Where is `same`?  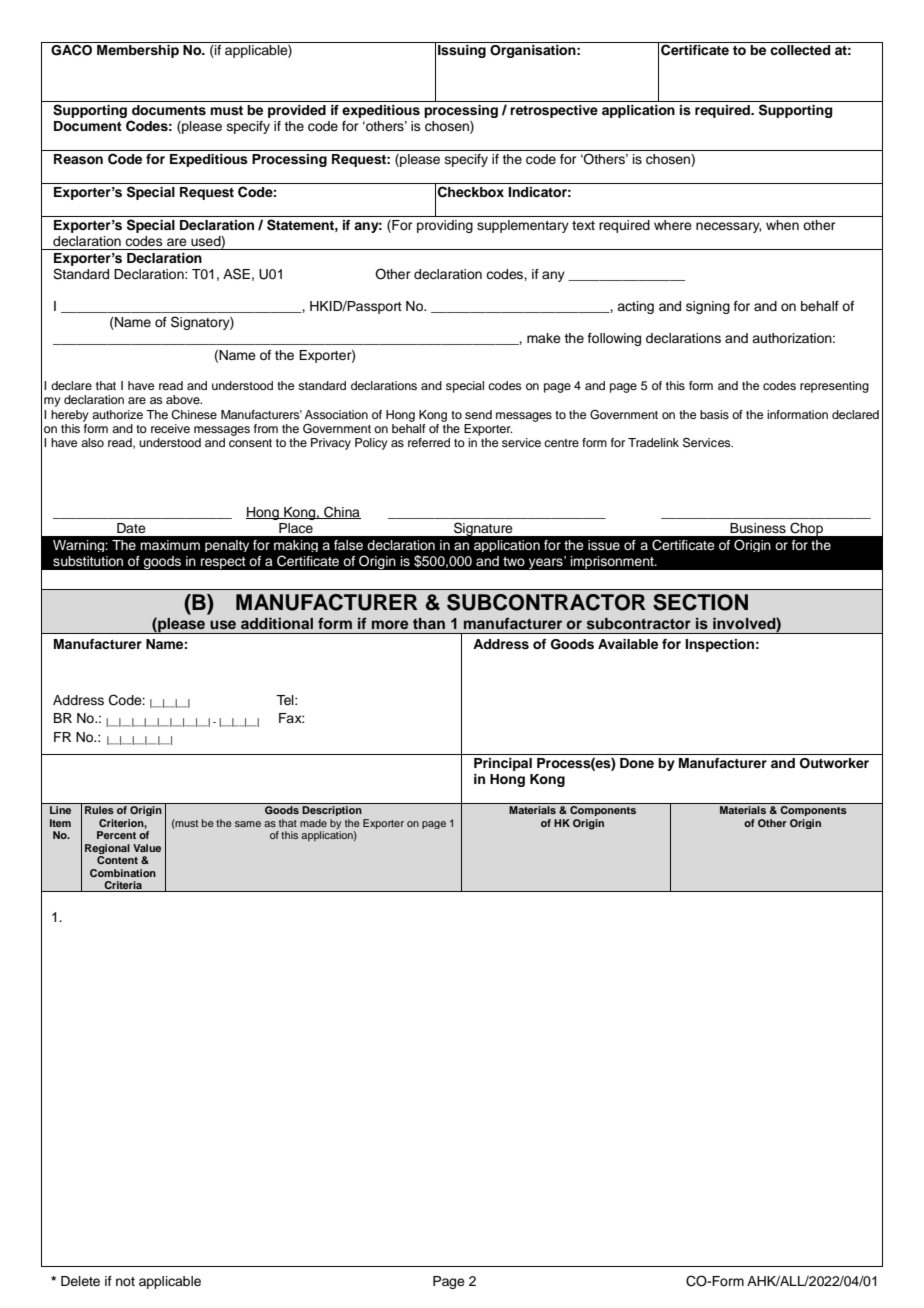
same is located at coordinates (248, 824).
